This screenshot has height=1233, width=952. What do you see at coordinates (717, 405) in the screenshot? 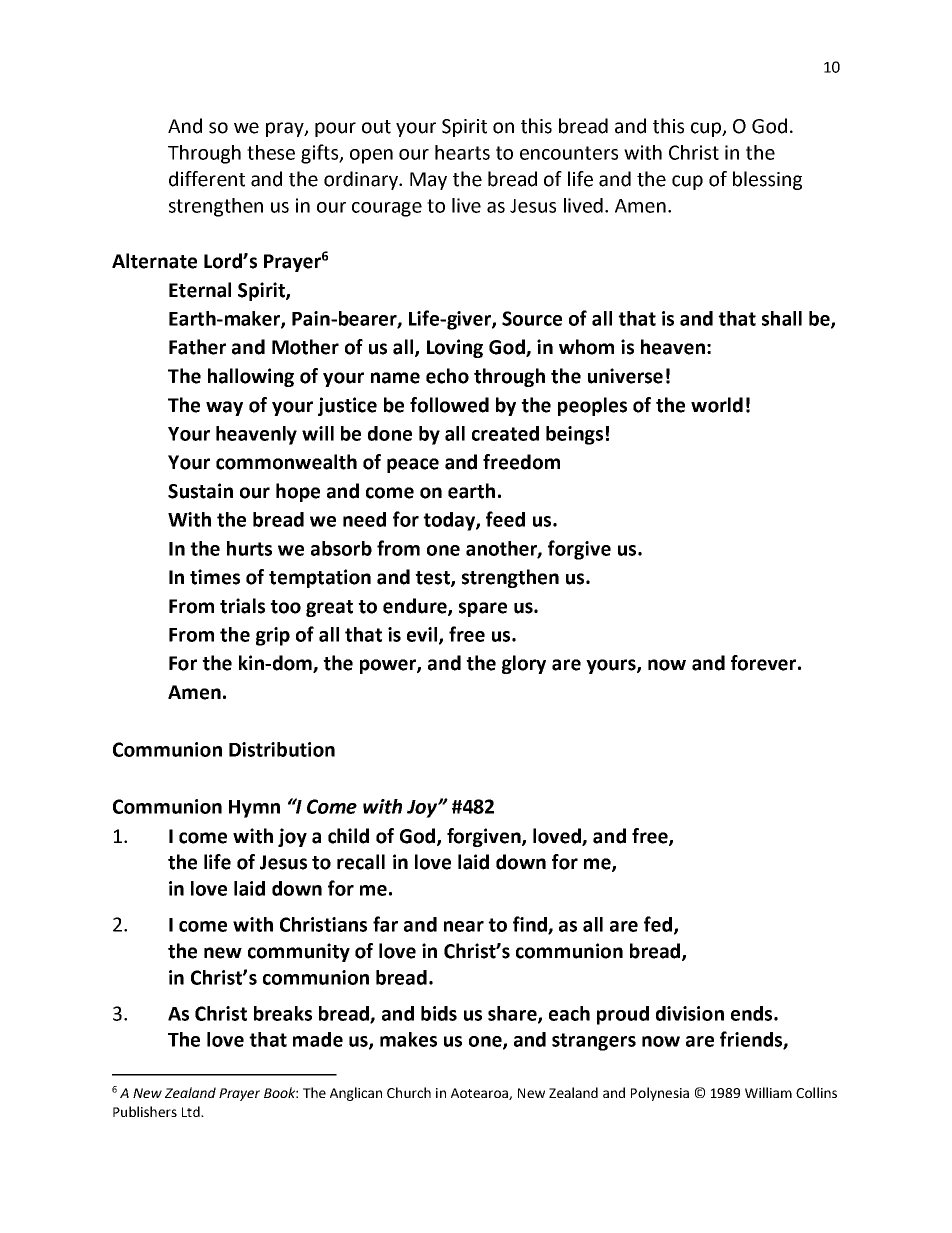
I see `world` at bounding box center [717, 405].
